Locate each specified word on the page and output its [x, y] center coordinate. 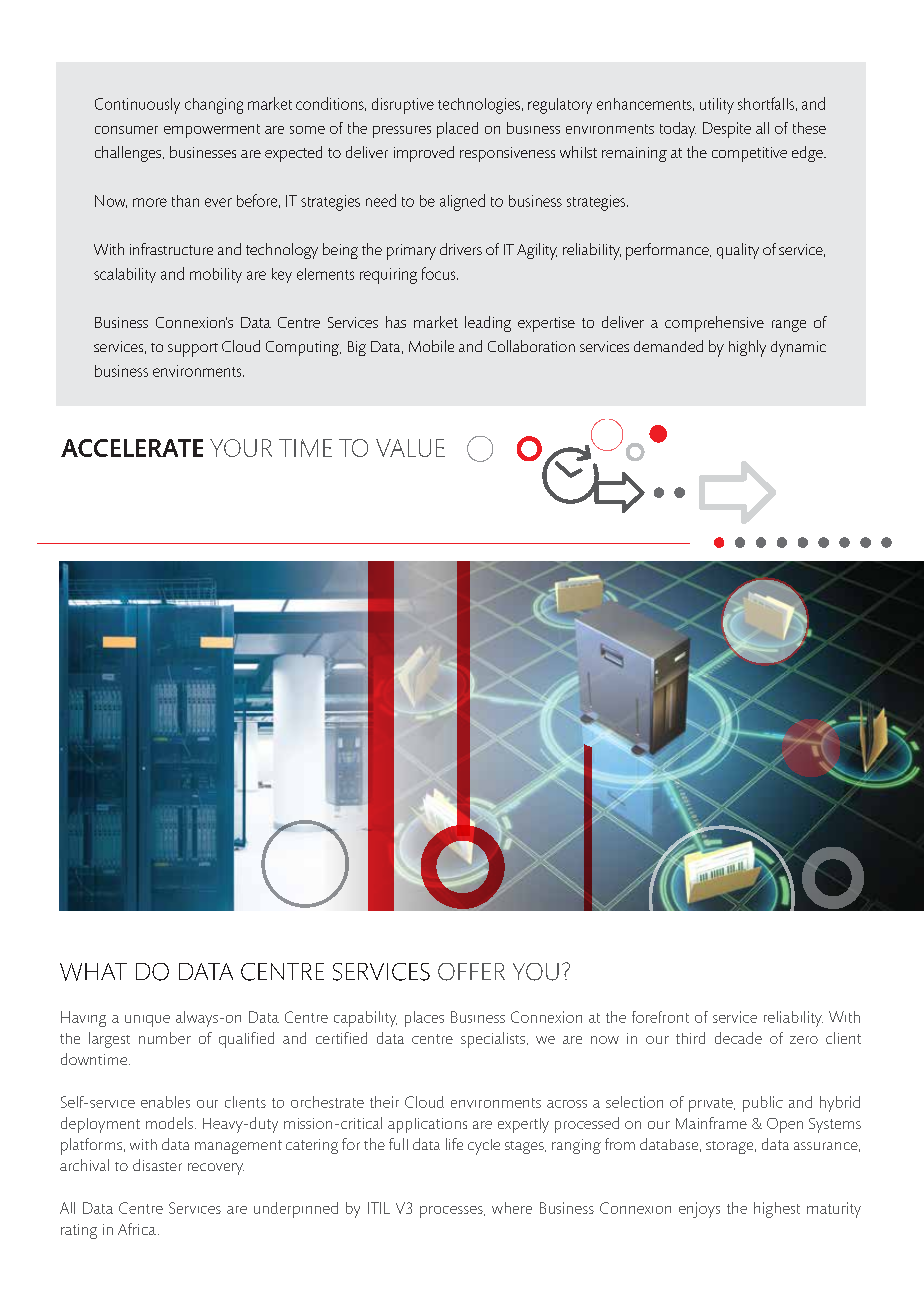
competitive [749, 154]
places [424, 1019]
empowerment [212, 131]
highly [747, 348]
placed [457, 130]
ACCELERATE [132, 448]
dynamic [798, 349]
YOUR [241, 448]
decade [738, 1038]
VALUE [410, 448]
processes [452, 1212]
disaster [157, 1165]
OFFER [471, 972]
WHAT [93, 972]
